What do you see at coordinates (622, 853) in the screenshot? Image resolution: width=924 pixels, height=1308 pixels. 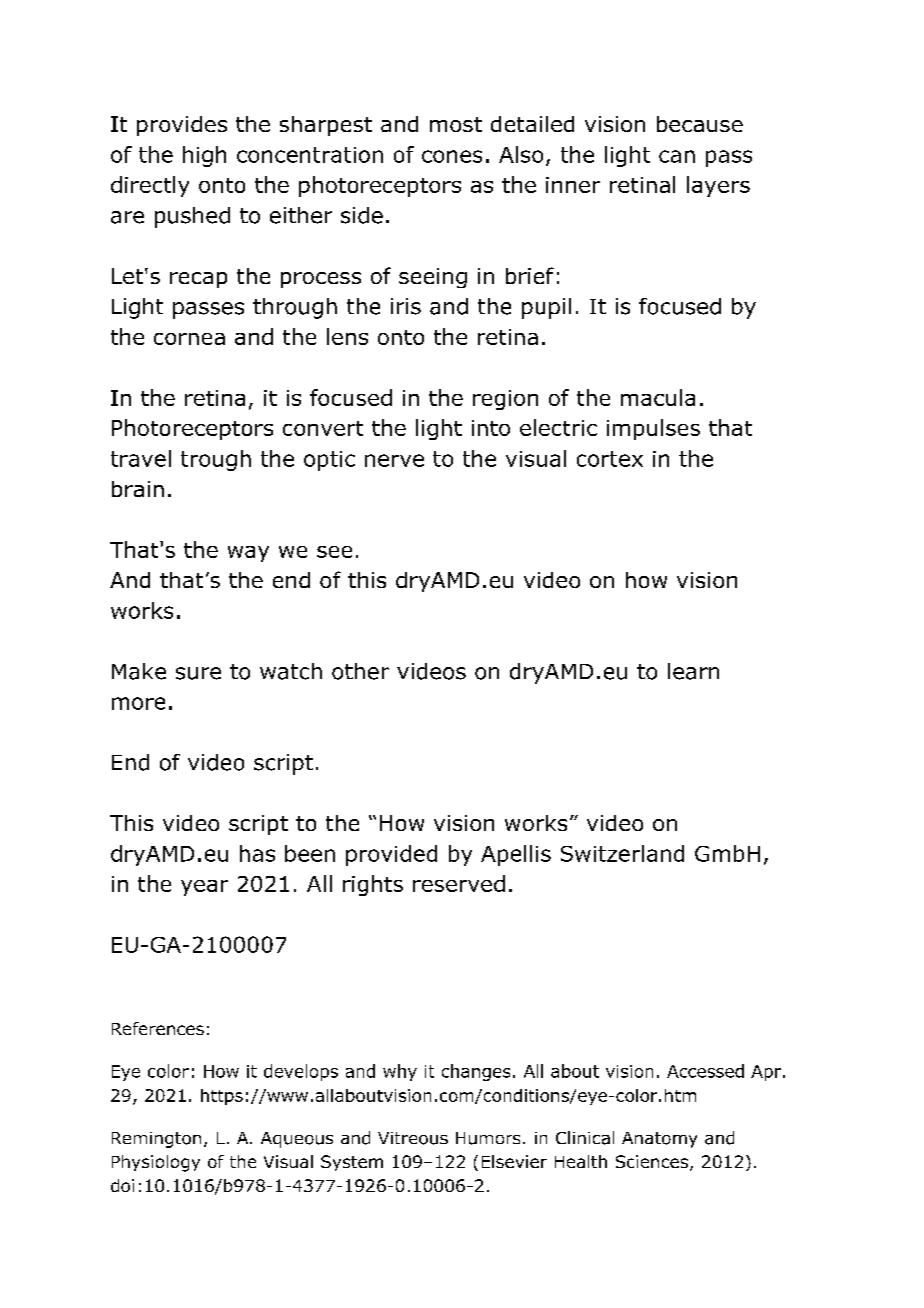 I see `Switzerland` at bounding box center [622, 853].
